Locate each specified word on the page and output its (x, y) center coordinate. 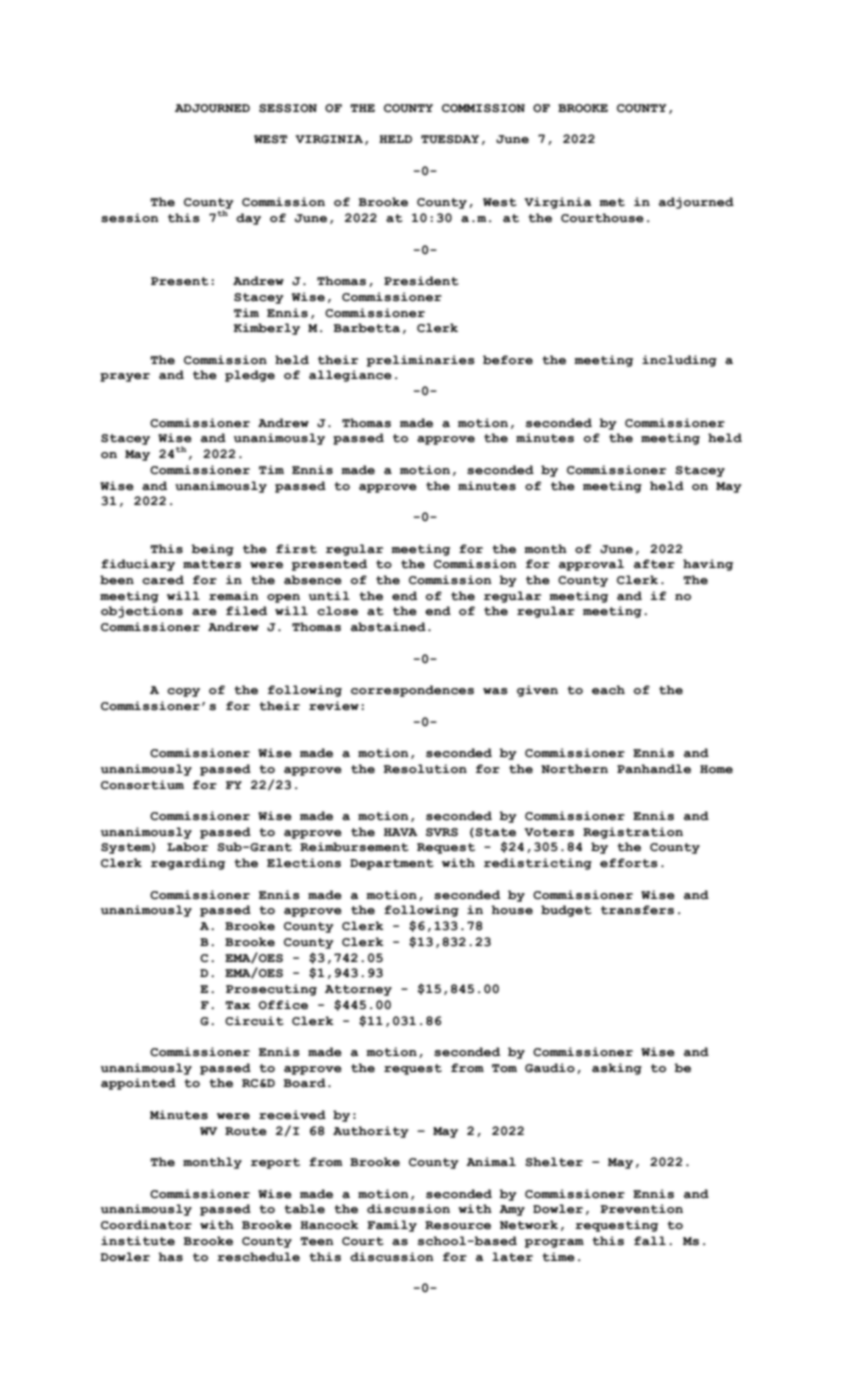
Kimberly (266, 329)
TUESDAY (450, 139)
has (170, 1257)
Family (392, 1226)
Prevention (641, 1209)
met (612, 202)
